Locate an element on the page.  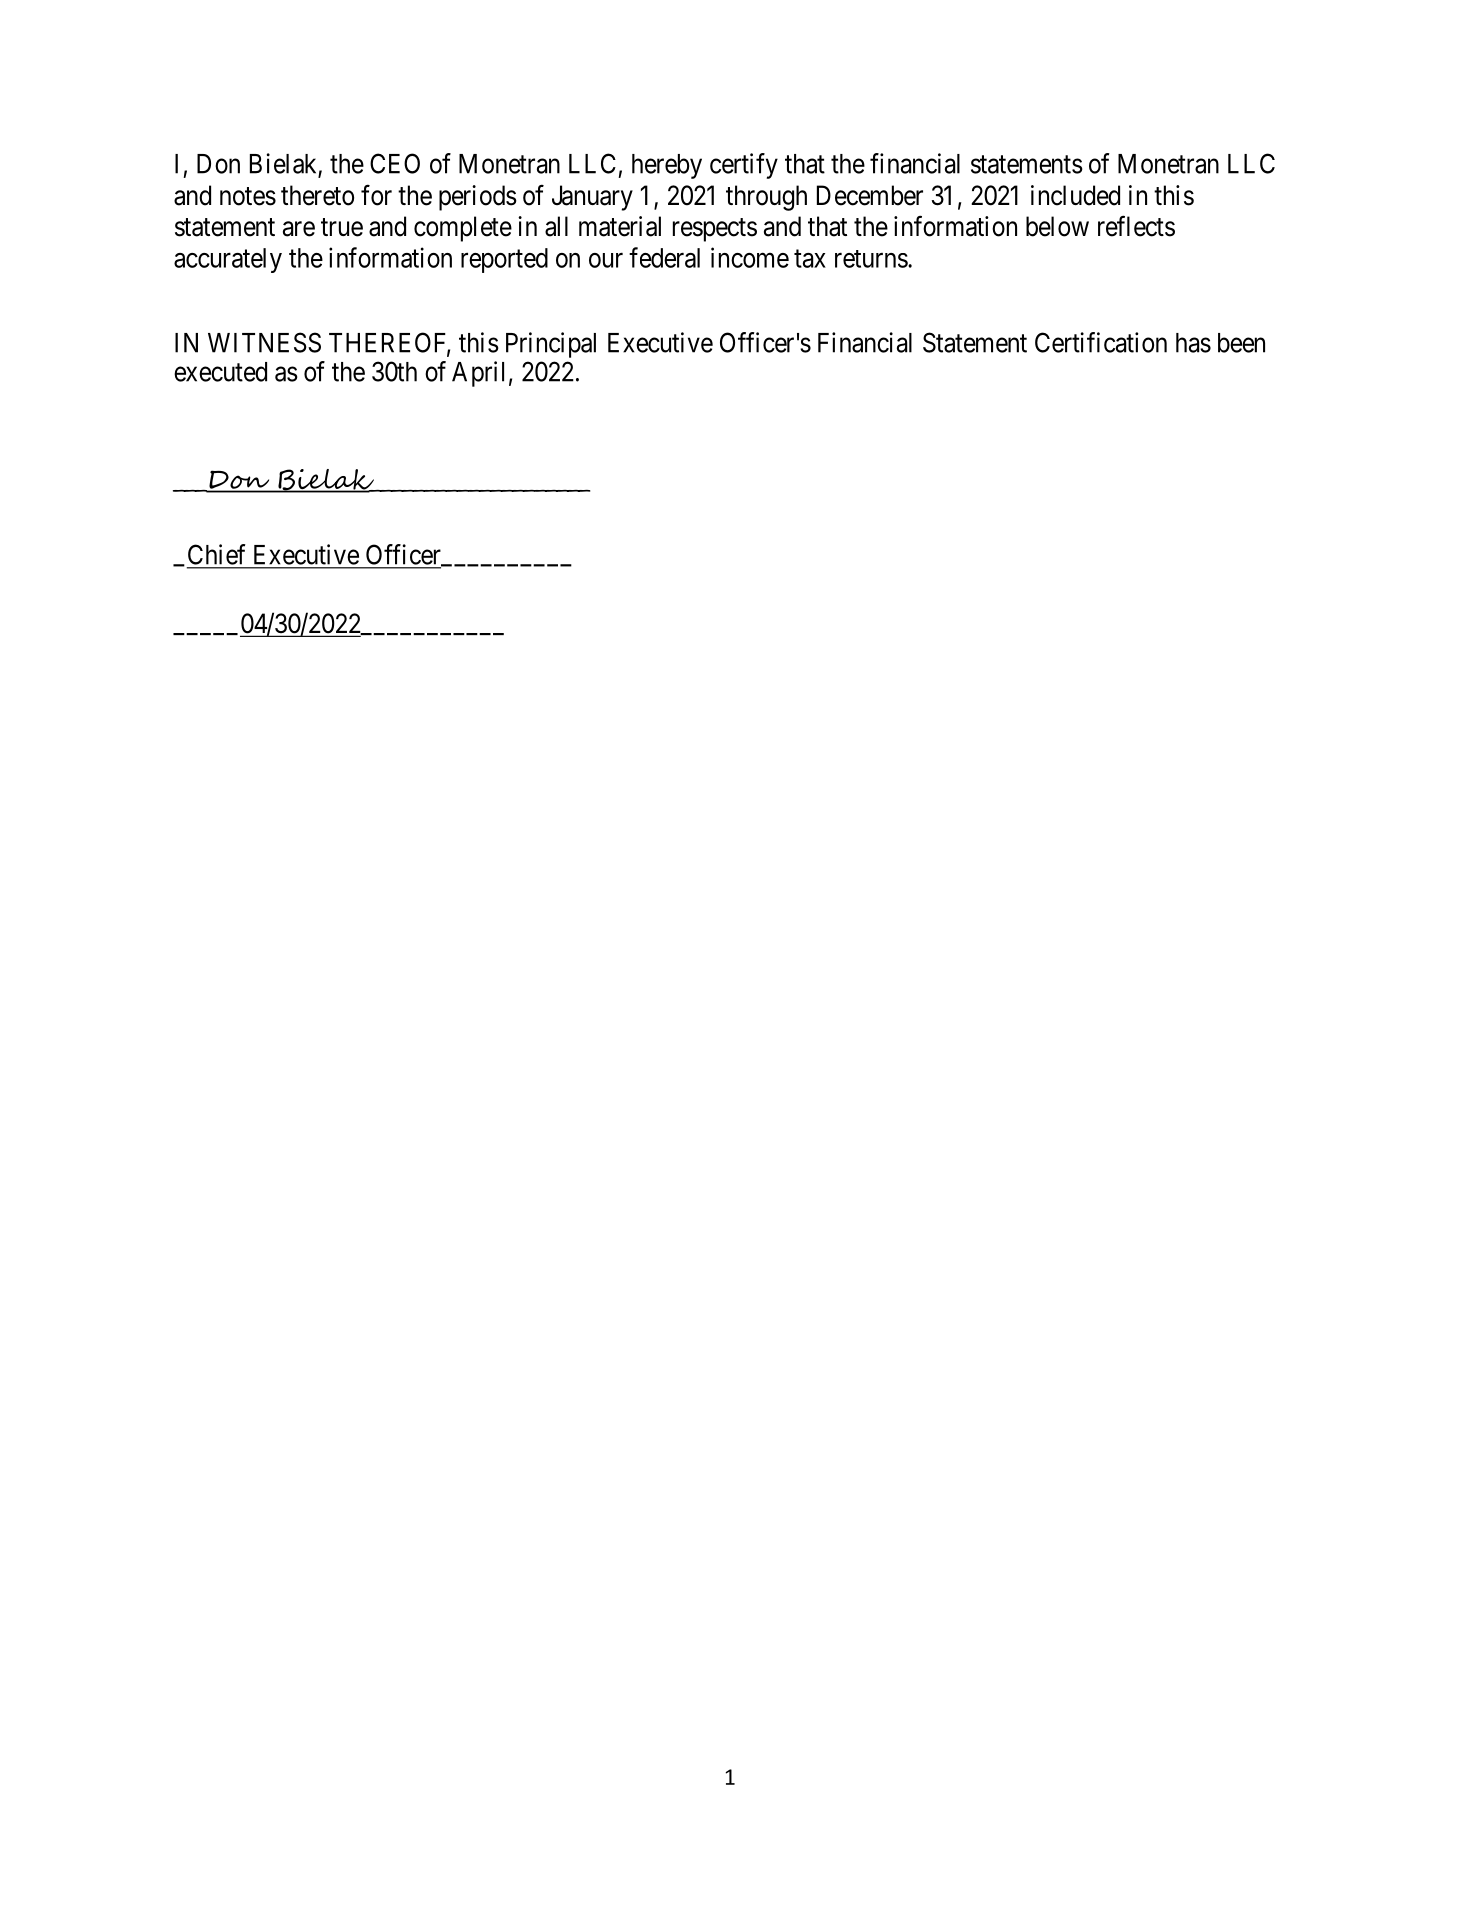
tax is located at coordinates (810, 259).
